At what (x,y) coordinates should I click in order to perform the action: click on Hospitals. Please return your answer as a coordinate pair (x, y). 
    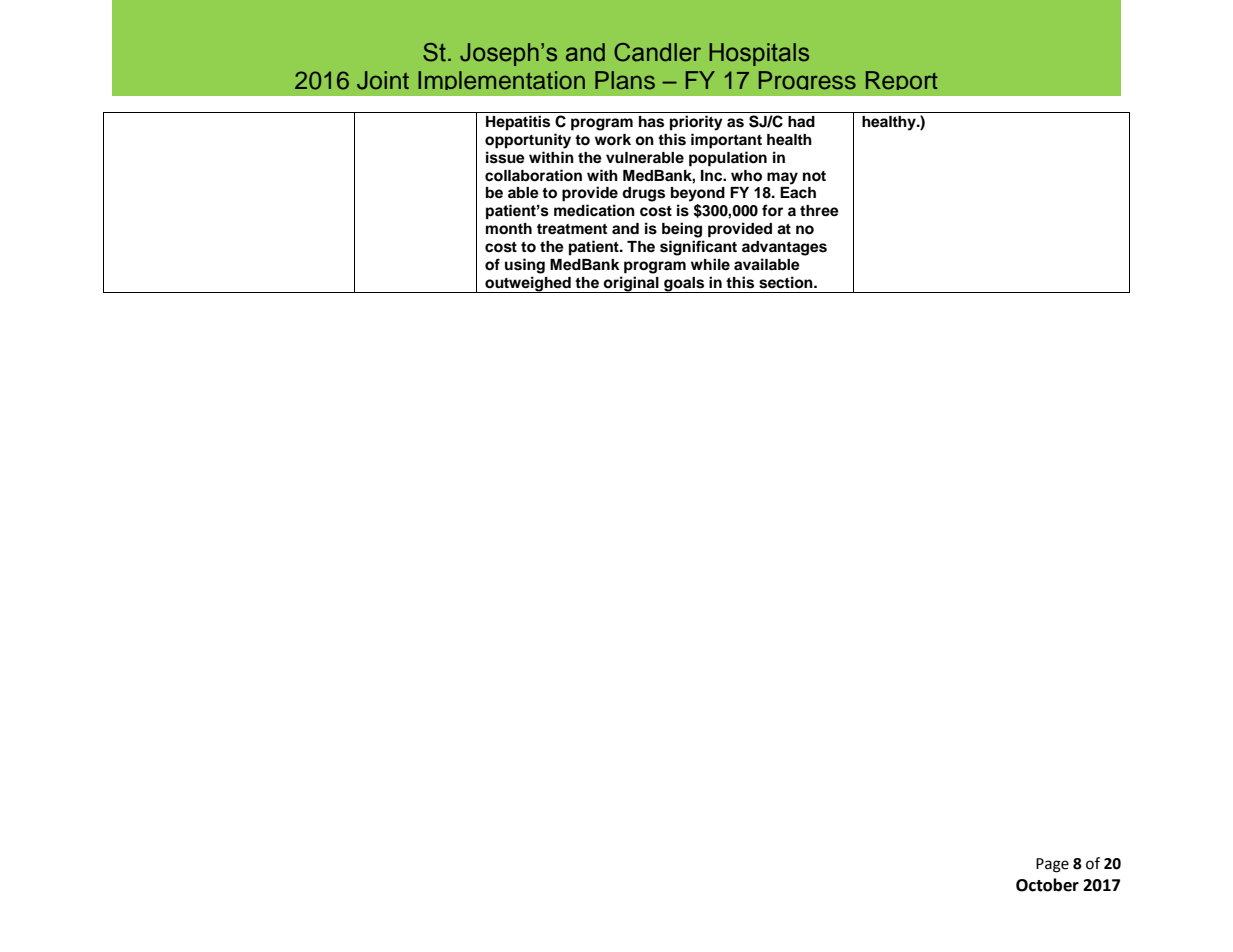
    Looking at the image, I should click on (759, 54).
